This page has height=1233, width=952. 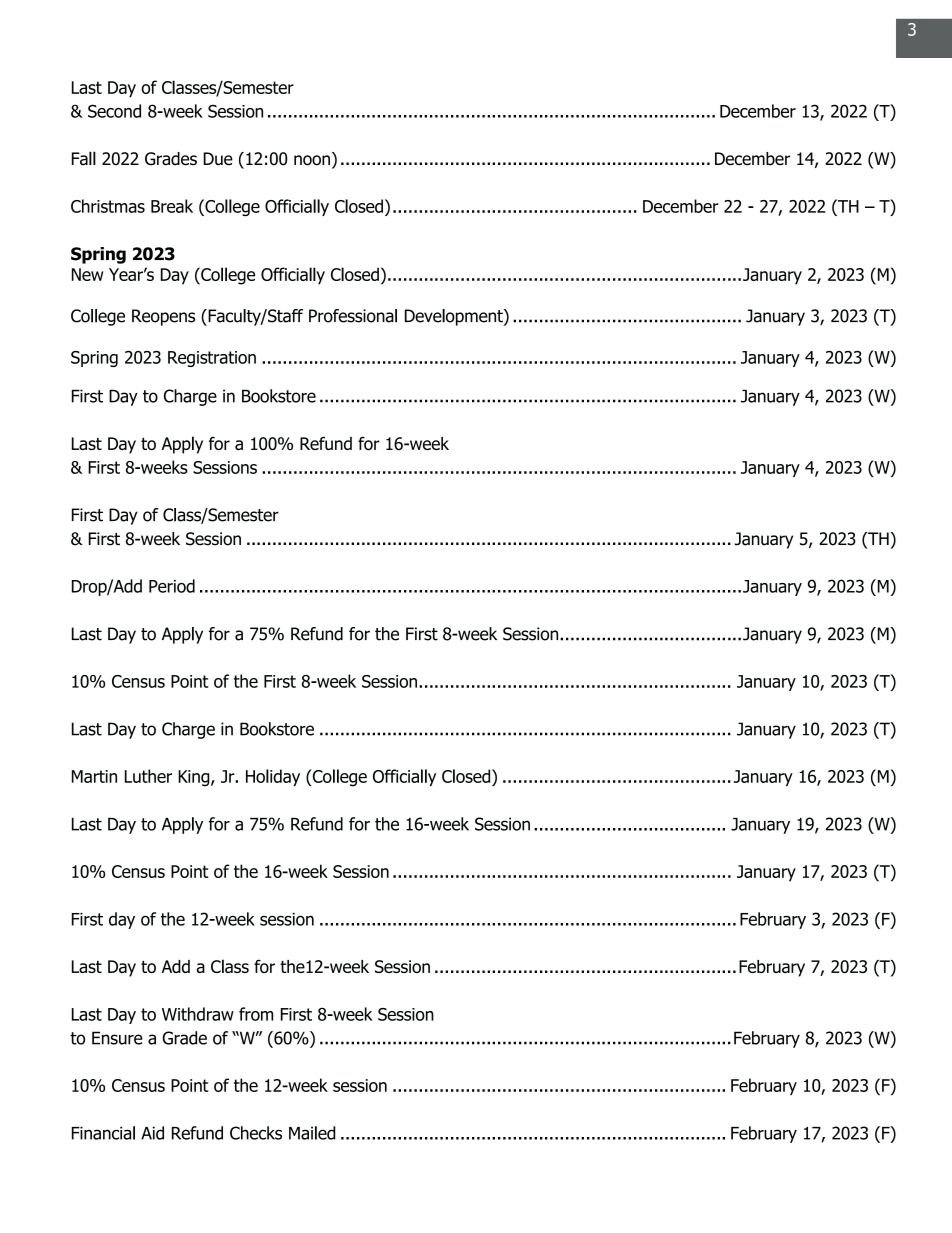 I want to click on Financial, so click(x=103, y=1133).
